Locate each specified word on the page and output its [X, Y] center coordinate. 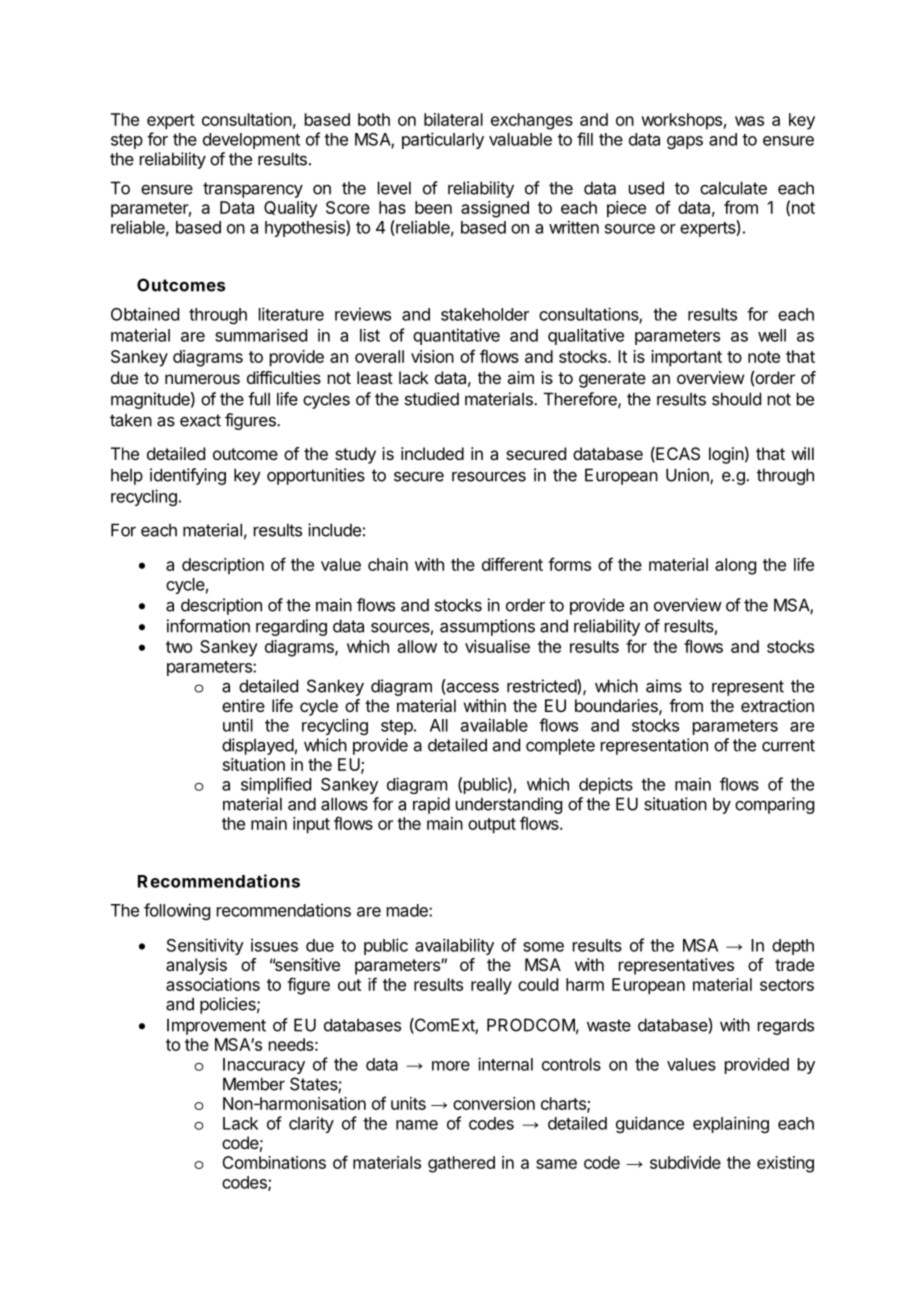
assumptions [487, 627]
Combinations [274, 1162]
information [208, 626]
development [251, 141]
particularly [443, 140]
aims [664, 686]
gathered [461, 1164]
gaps [685, 142]
